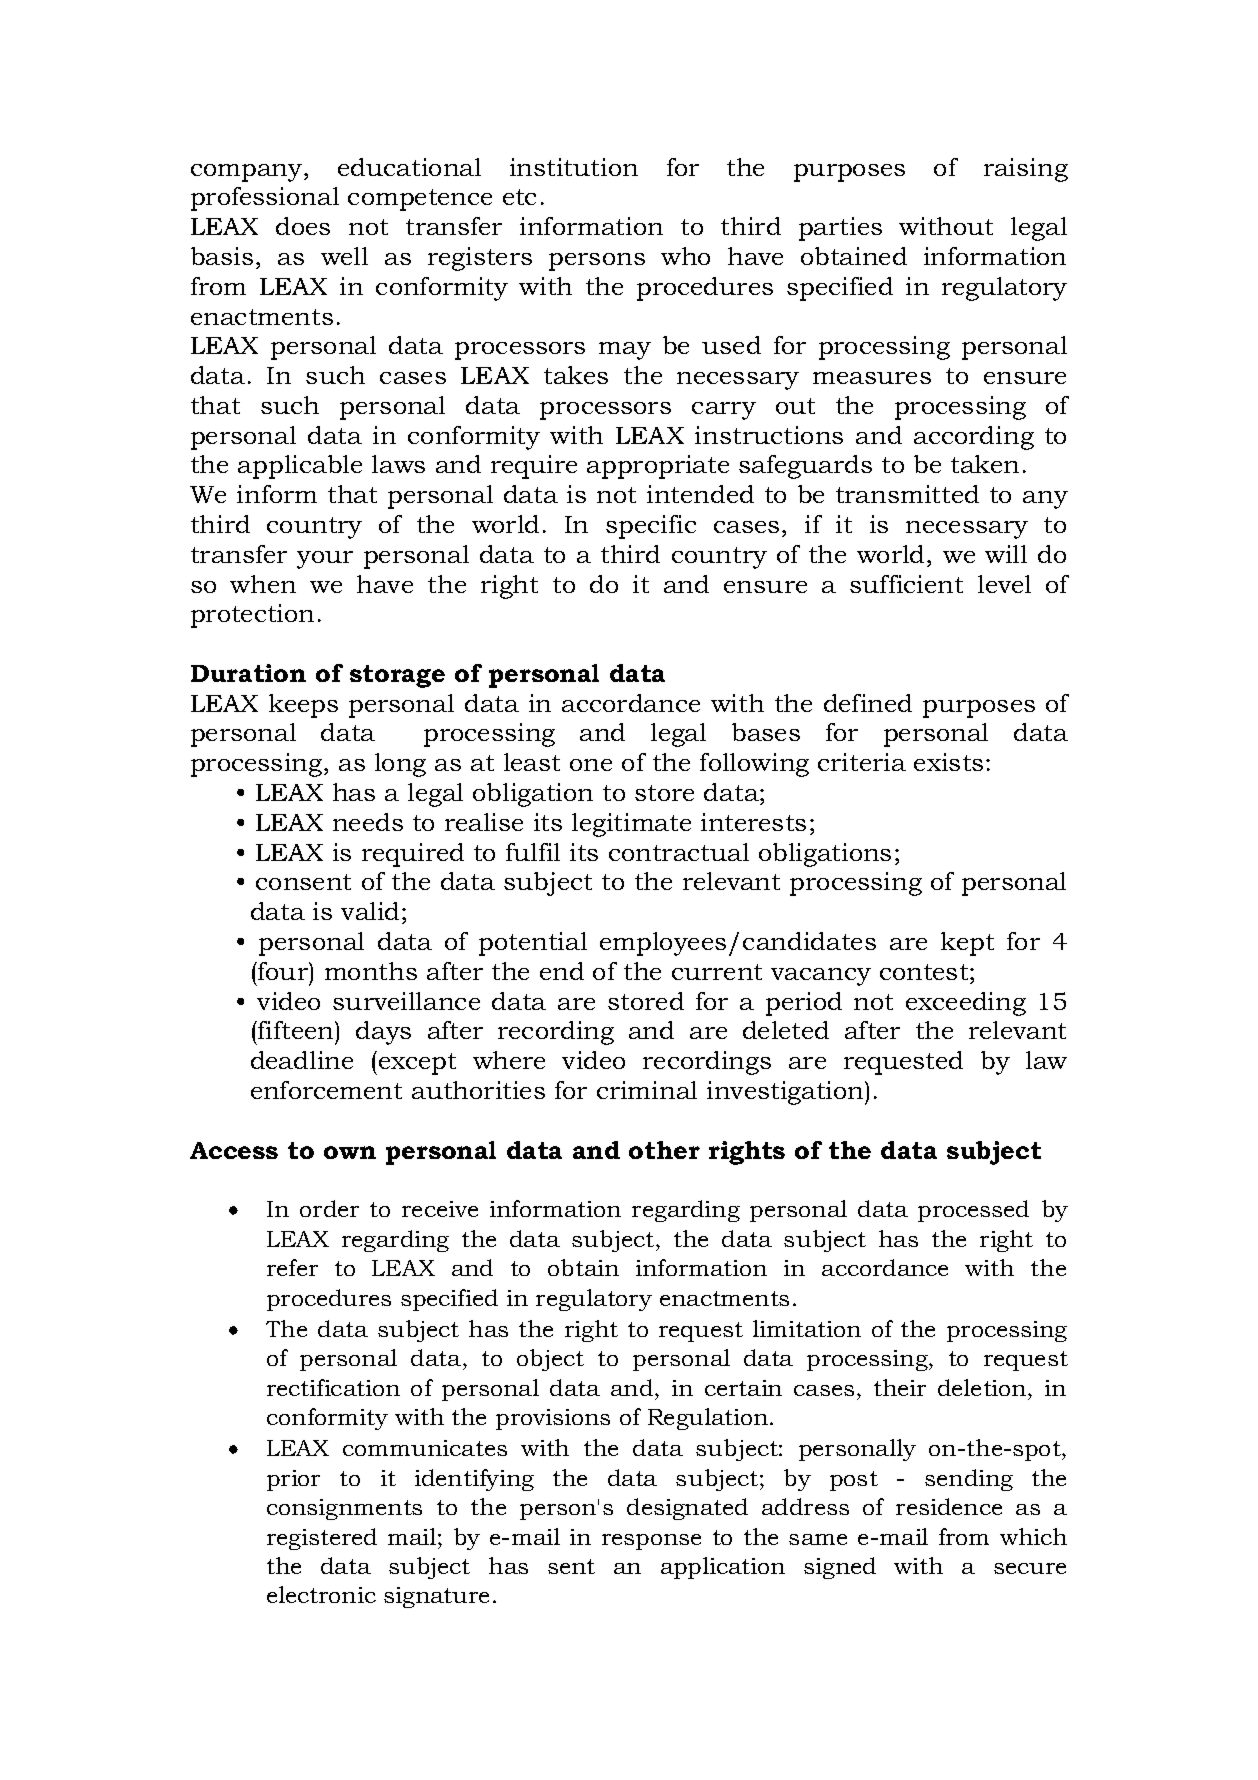 This page has height=1780, width=1258. Describe the element at coordinates (574, 167) in the page. I see `institution` at that location.
